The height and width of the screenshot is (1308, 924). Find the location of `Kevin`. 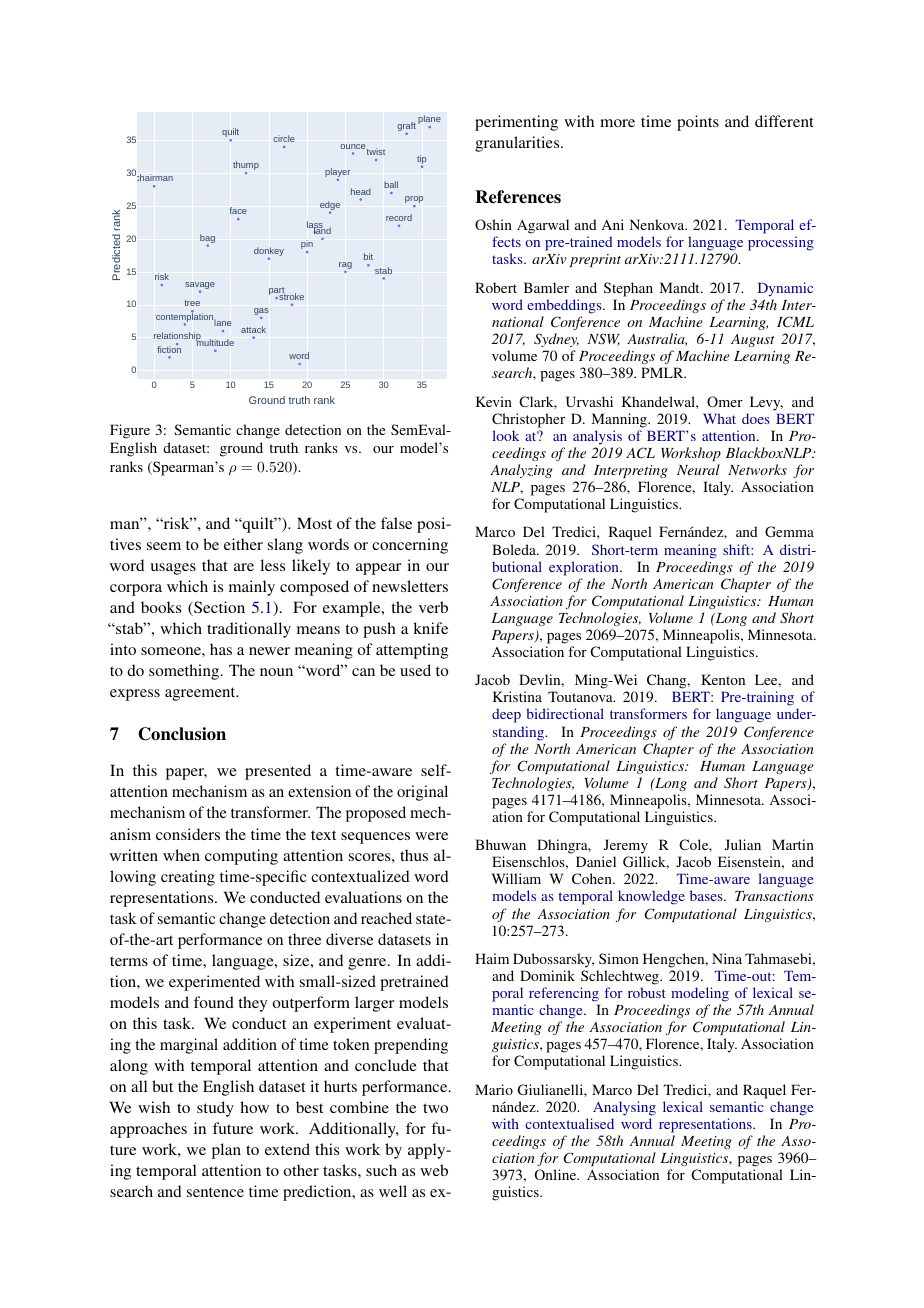

Kevin is located at coordinates (494, 401).
